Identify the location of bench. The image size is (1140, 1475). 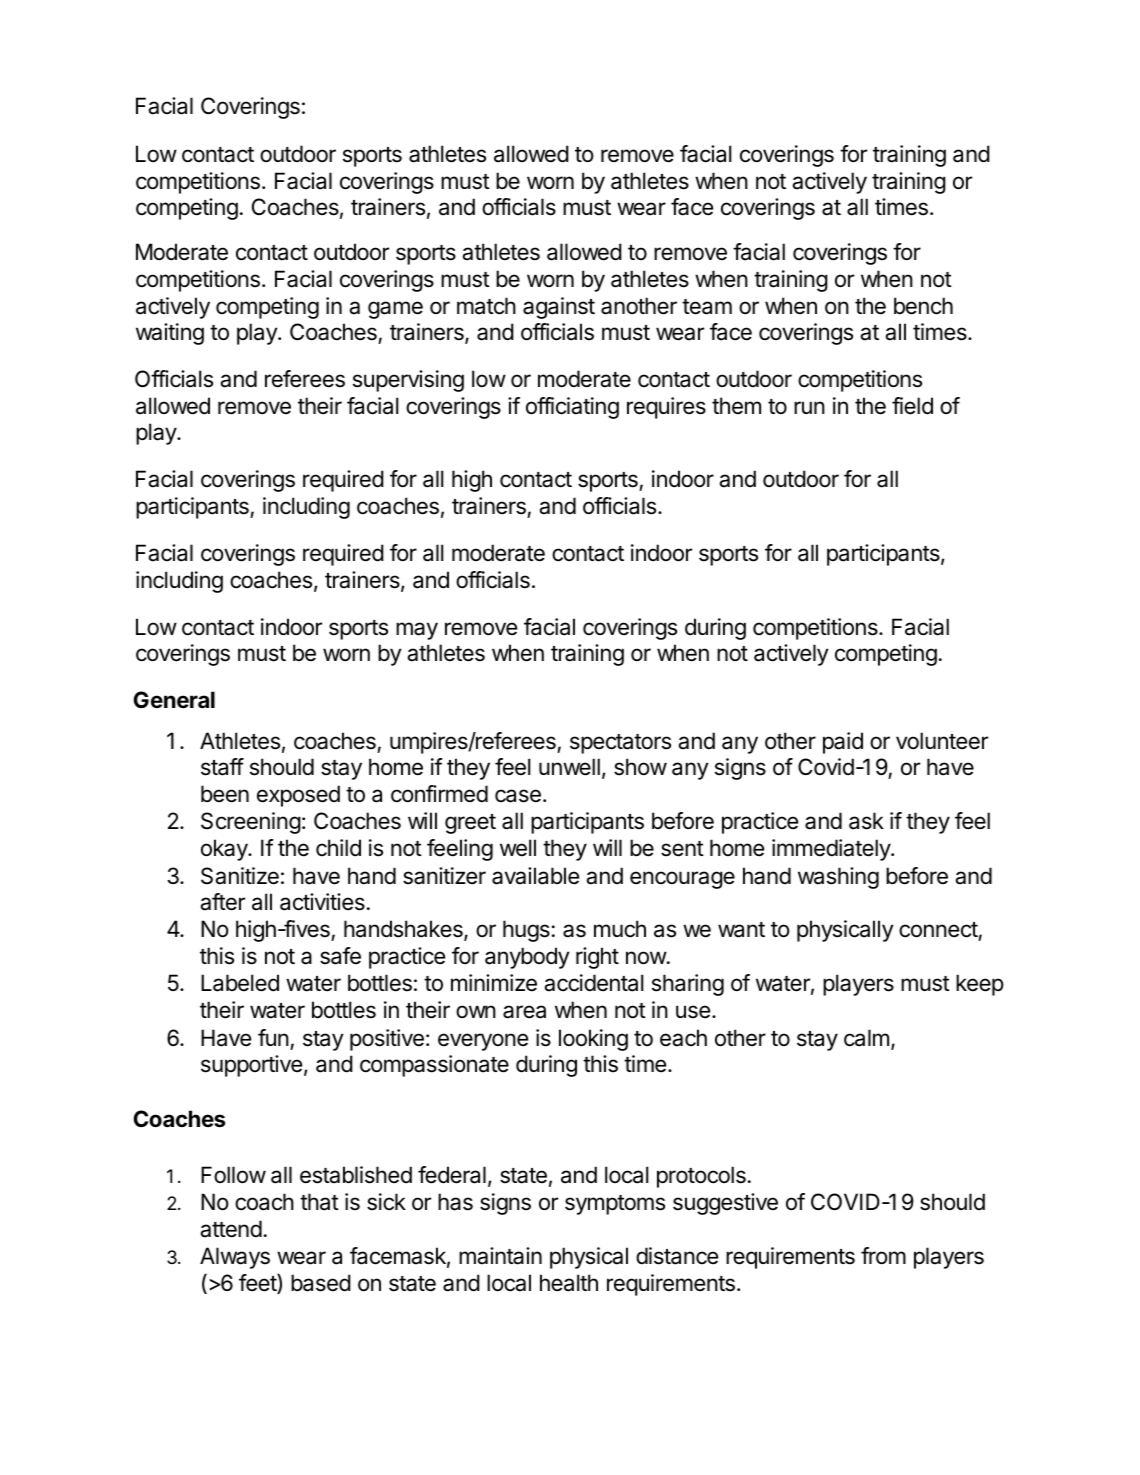
(923, 306).
